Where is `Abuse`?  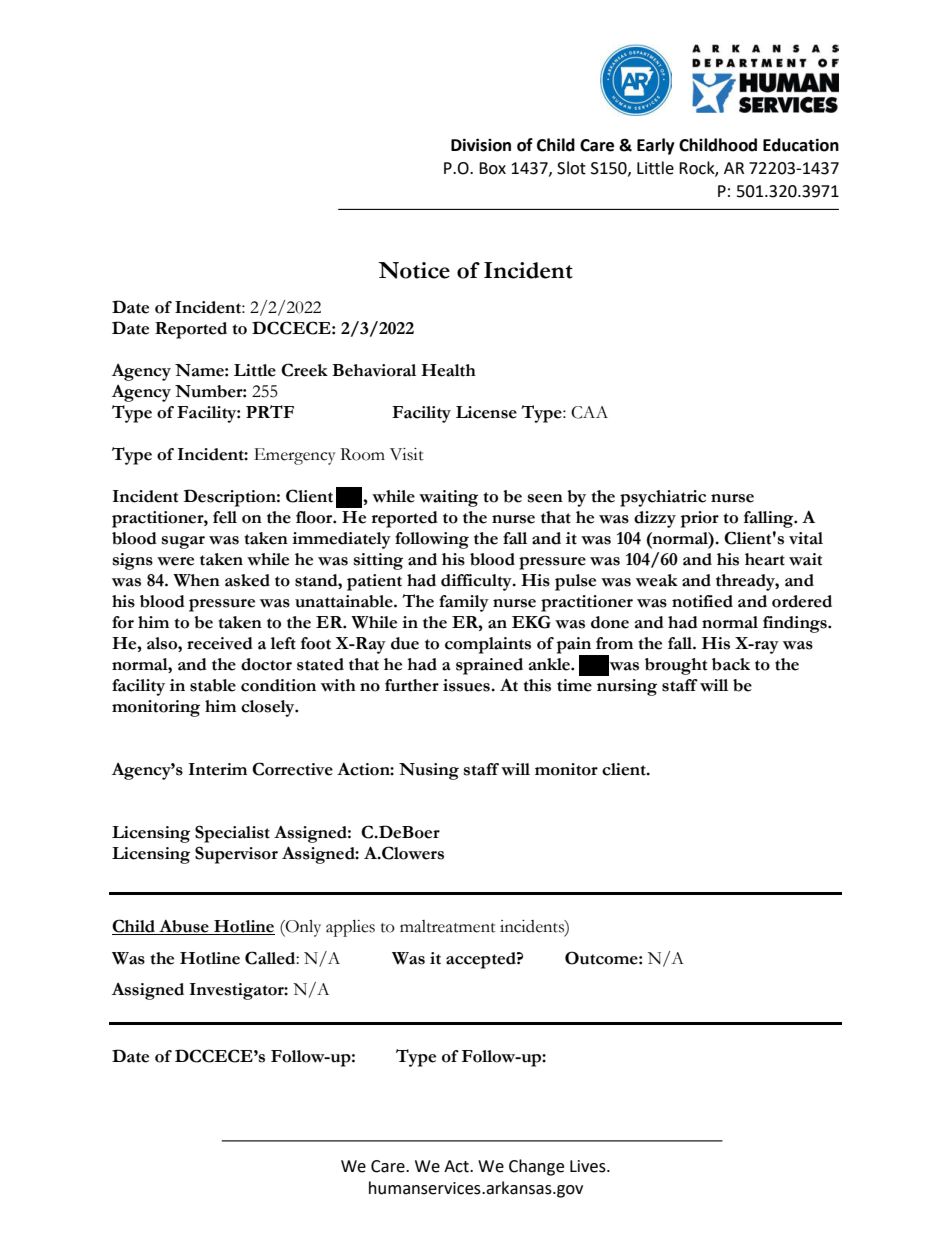
Abuse is located at coordinates (184, 927).
